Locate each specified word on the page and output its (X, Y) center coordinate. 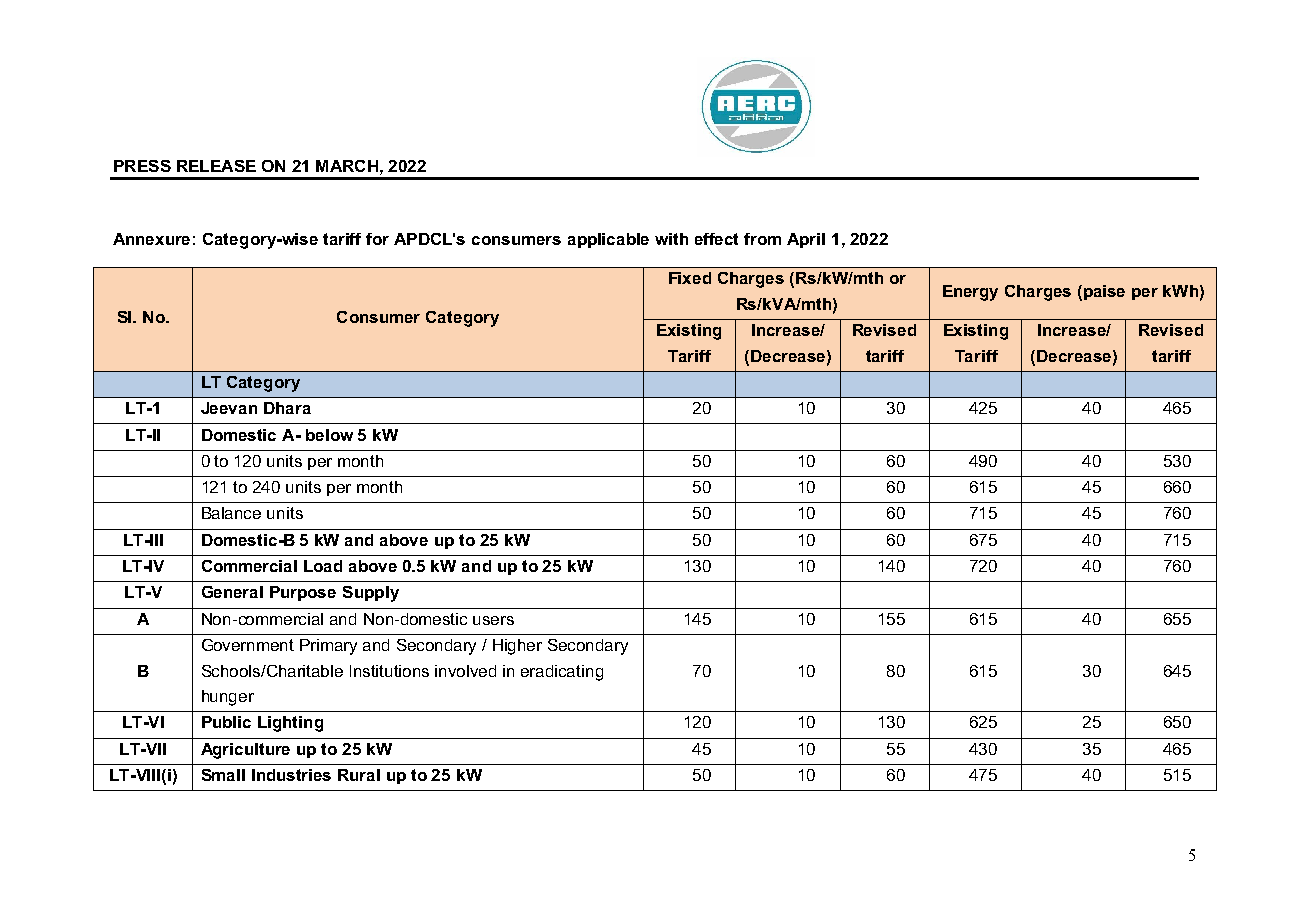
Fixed (690, 278)
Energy (970, 293)
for (377, 239)
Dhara (287, 408)
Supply (371, 594)
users (493, 620)
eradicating (562, 673)
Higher (517, 647)
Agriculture (245, 751)
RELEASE (216, 166)
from (762, 239)
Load (323, 566)
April (806, 240)
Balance (231, 513)
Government (248, 645)
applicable (608, 240)
